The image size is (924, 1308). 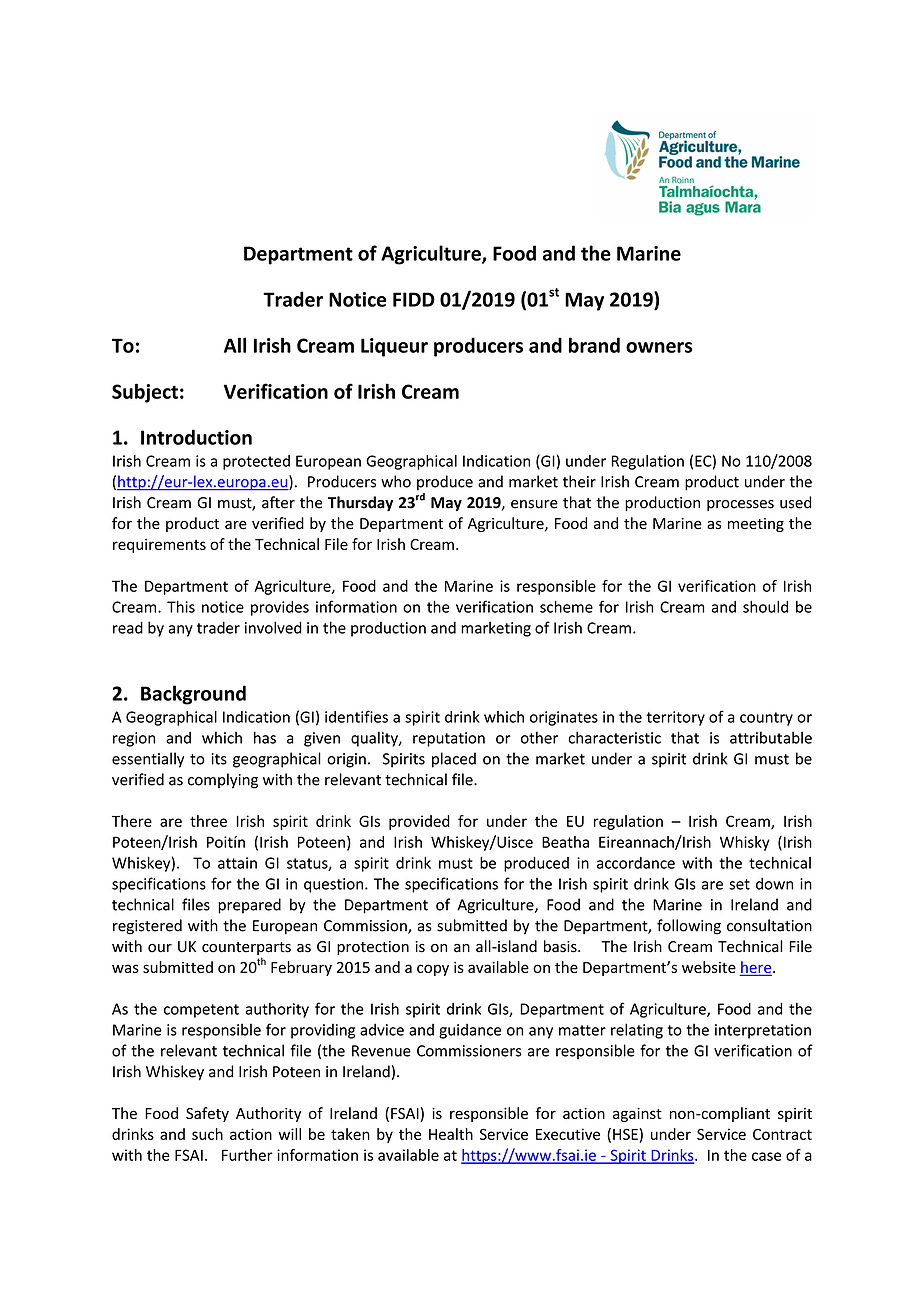 I want to click on Subject, so click(x=145, y=393).
